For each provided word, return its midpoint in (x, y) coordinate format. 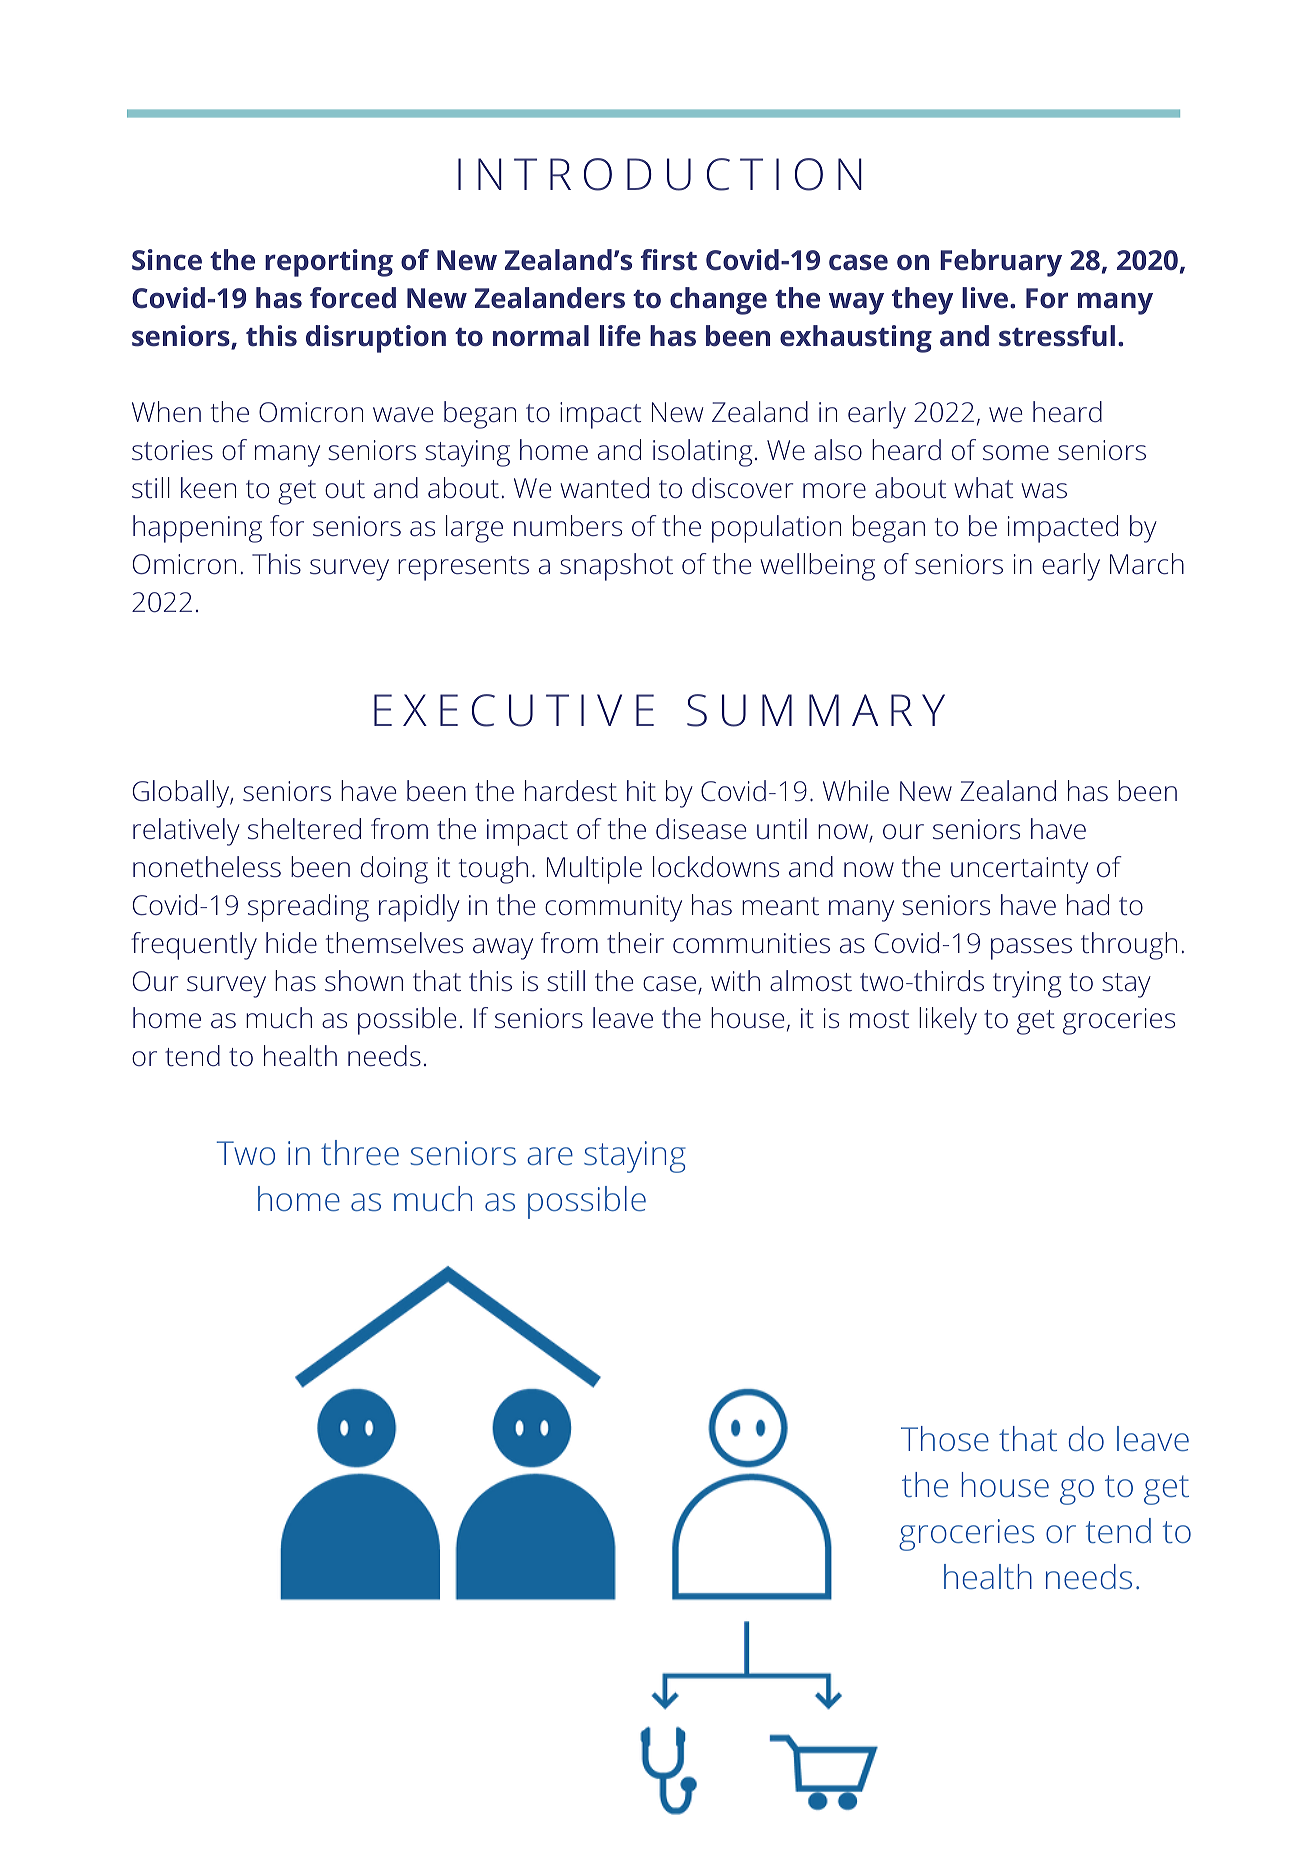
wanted (604, 488)
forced (353, 298)
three (360, 1152)
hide (291, 942)
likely (948, 1021)
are (550, 1156)
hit (641, 791)
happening (197, 529)
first (669, 260)
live (986, 298)
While (856, 791)
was (1044, 491)
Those (945, 1438)
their (635, 943)
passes (1031, 949)
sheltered (304, 829)
